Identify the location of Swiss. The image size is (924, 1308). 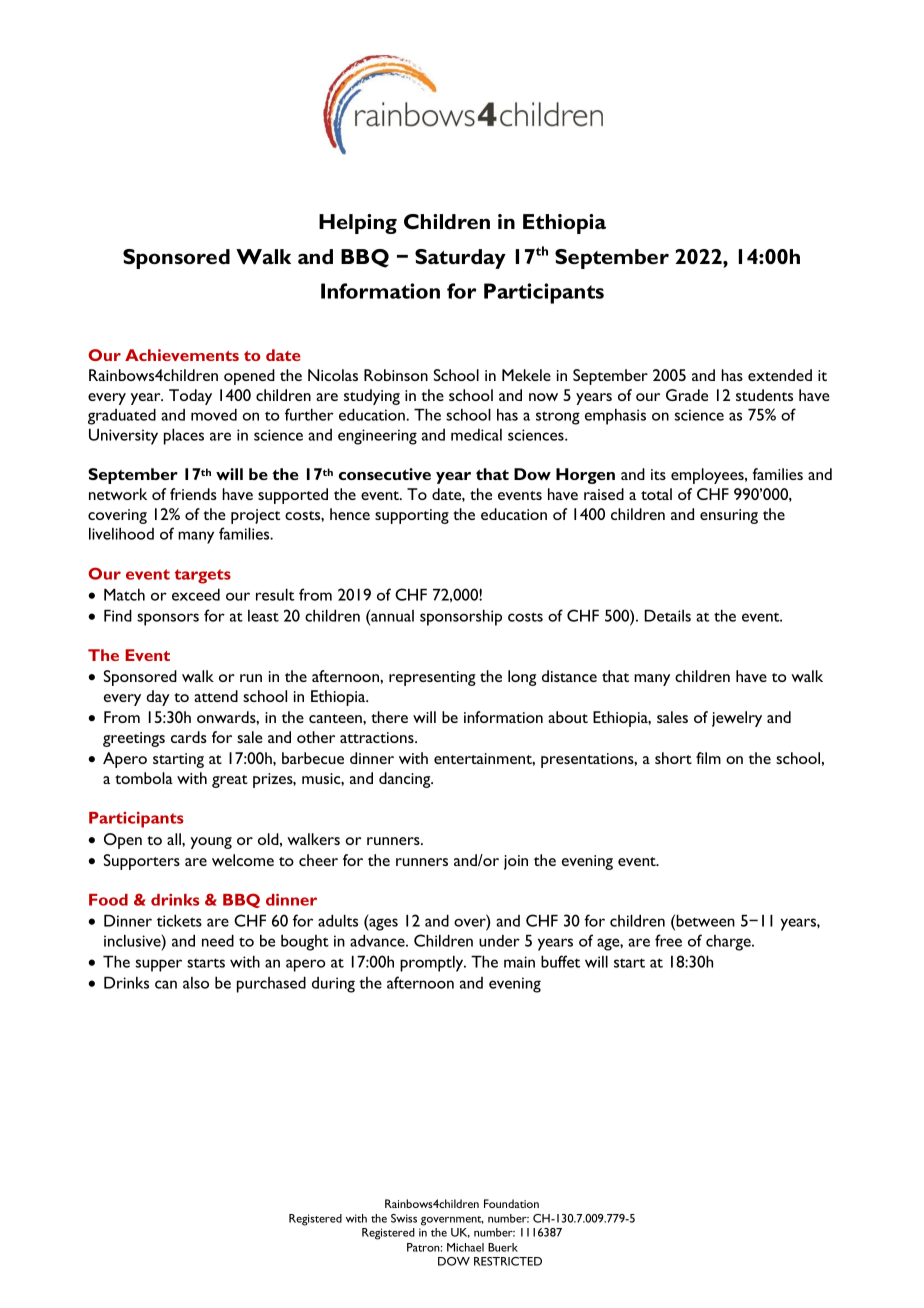
(404, 1218).
